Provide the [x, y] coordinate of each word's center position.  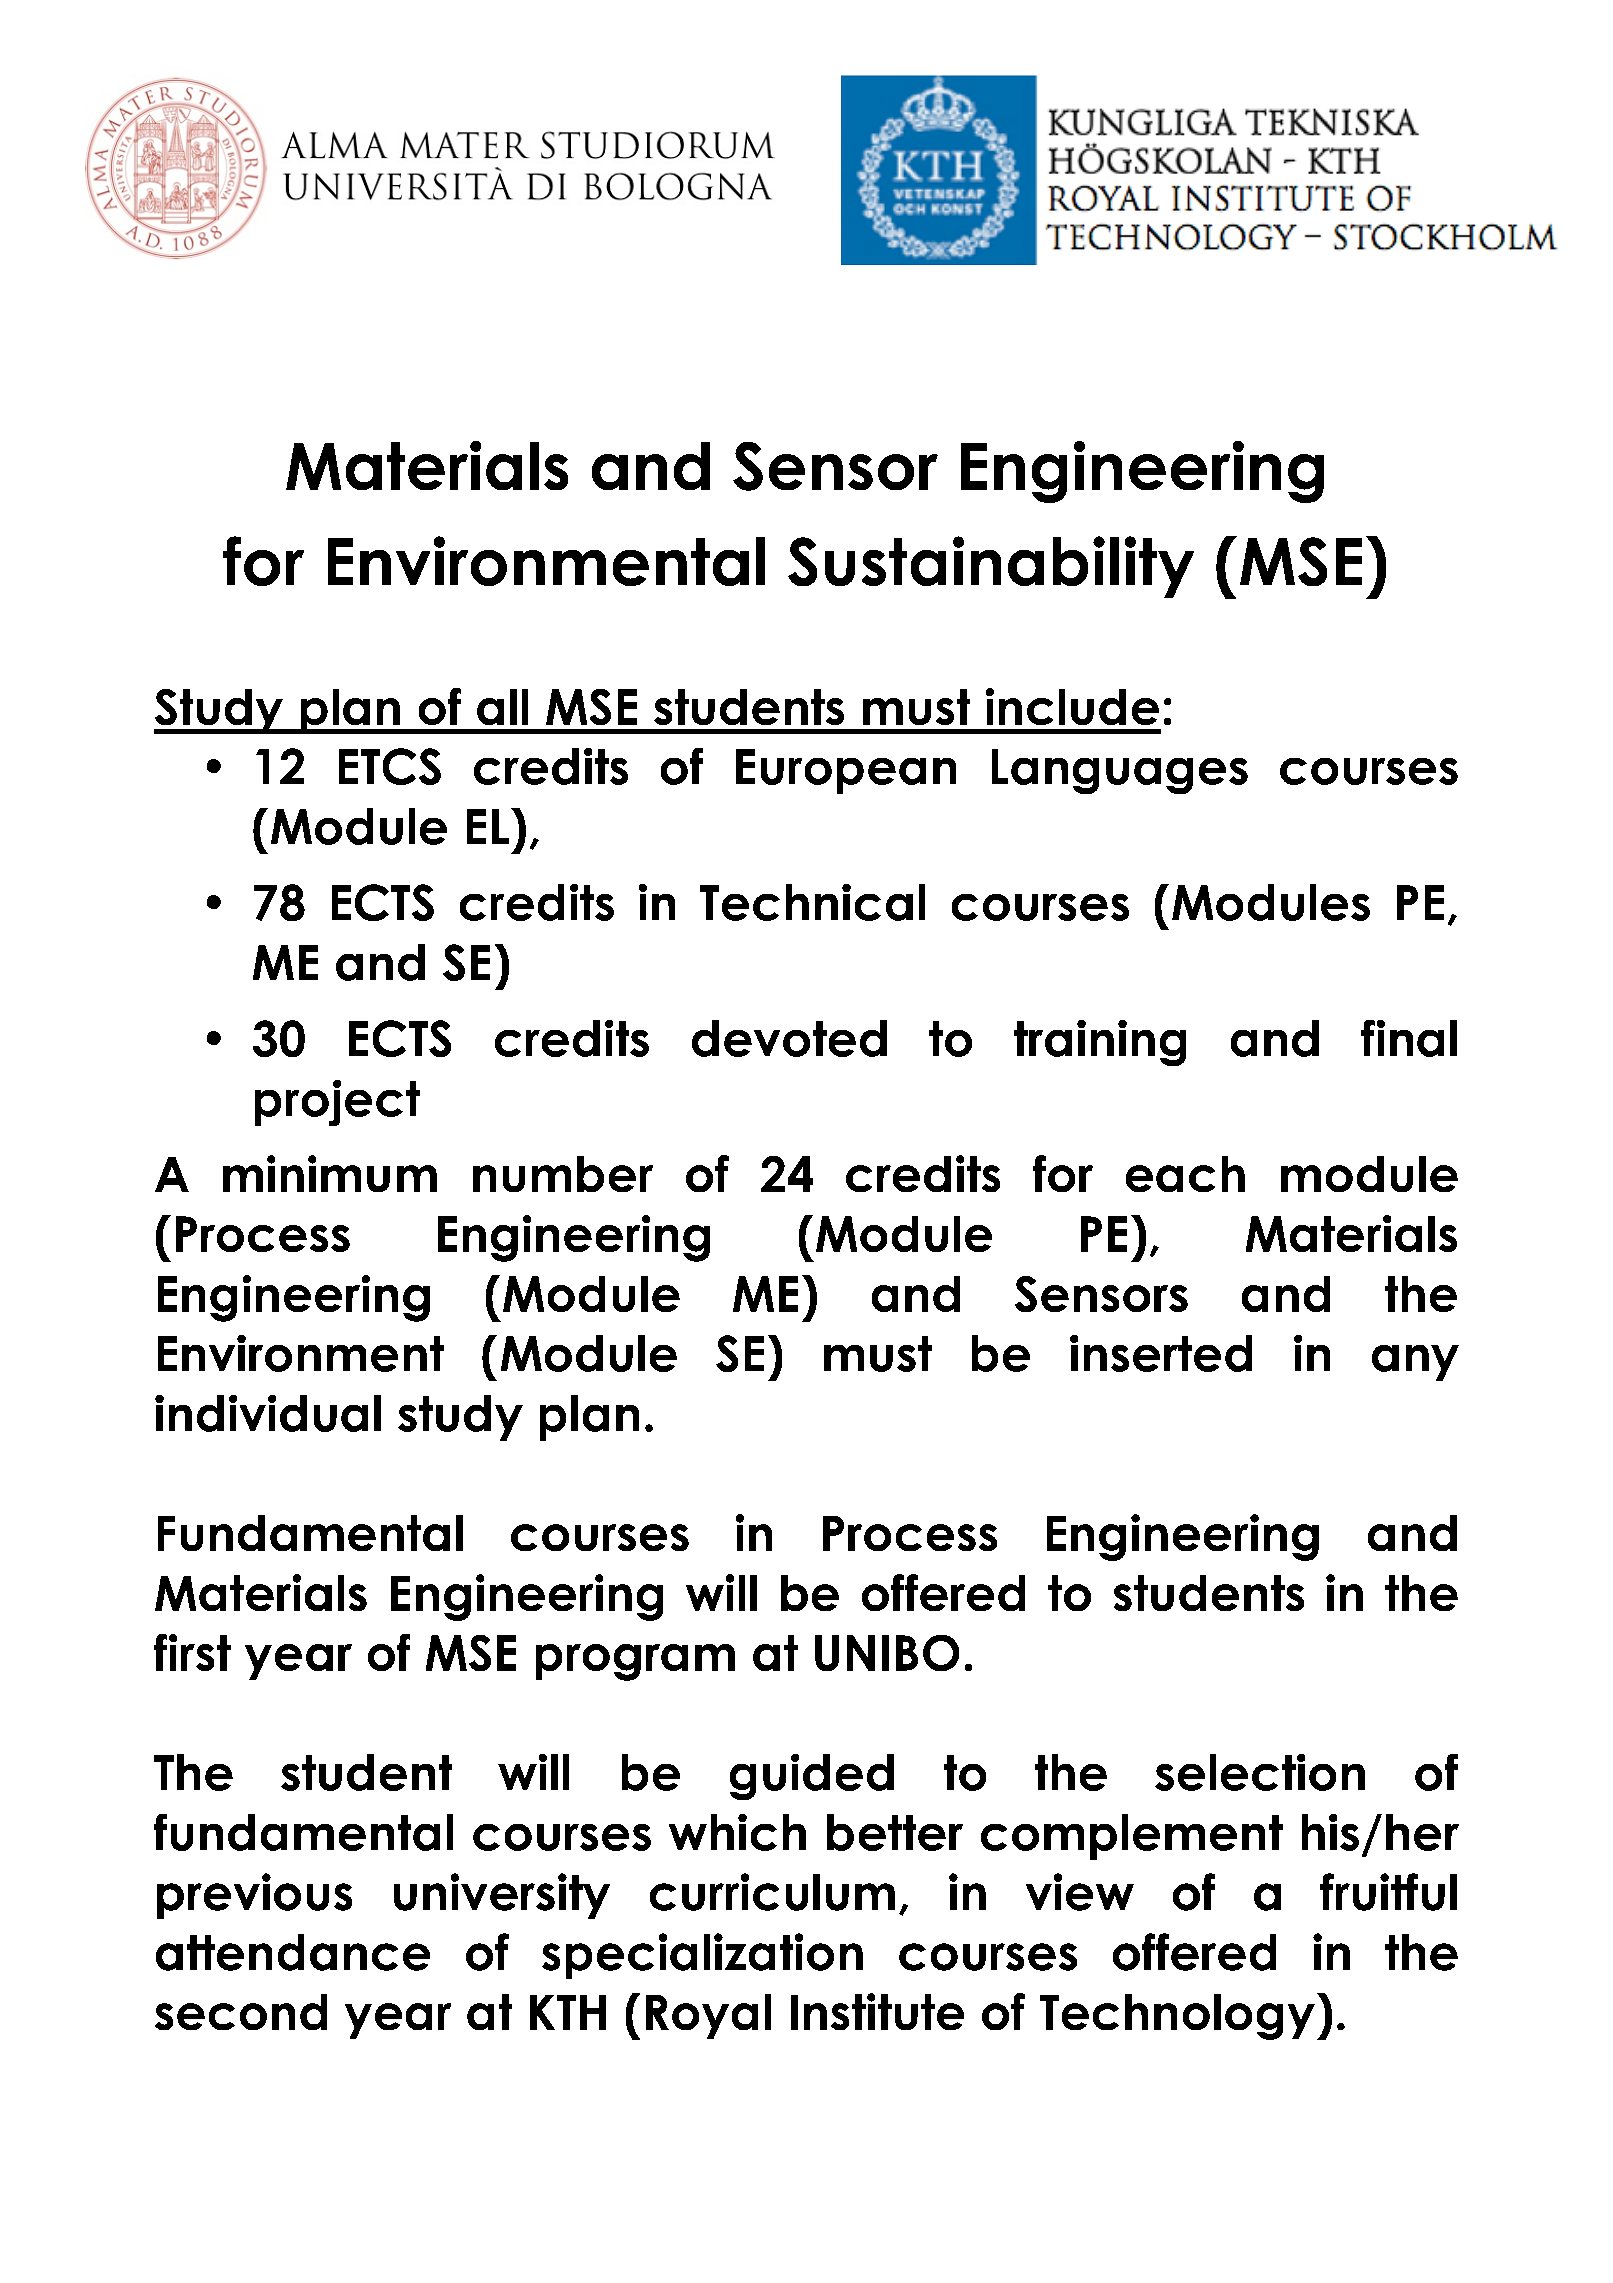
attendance [293, 1952]
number [563, 1174]
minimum [330, 1173]
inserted [1161, 1353]
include [1072, 706]
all [502, 707]
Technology [1177, 2017]
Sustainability [991, 567]
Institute [877, 2011]
